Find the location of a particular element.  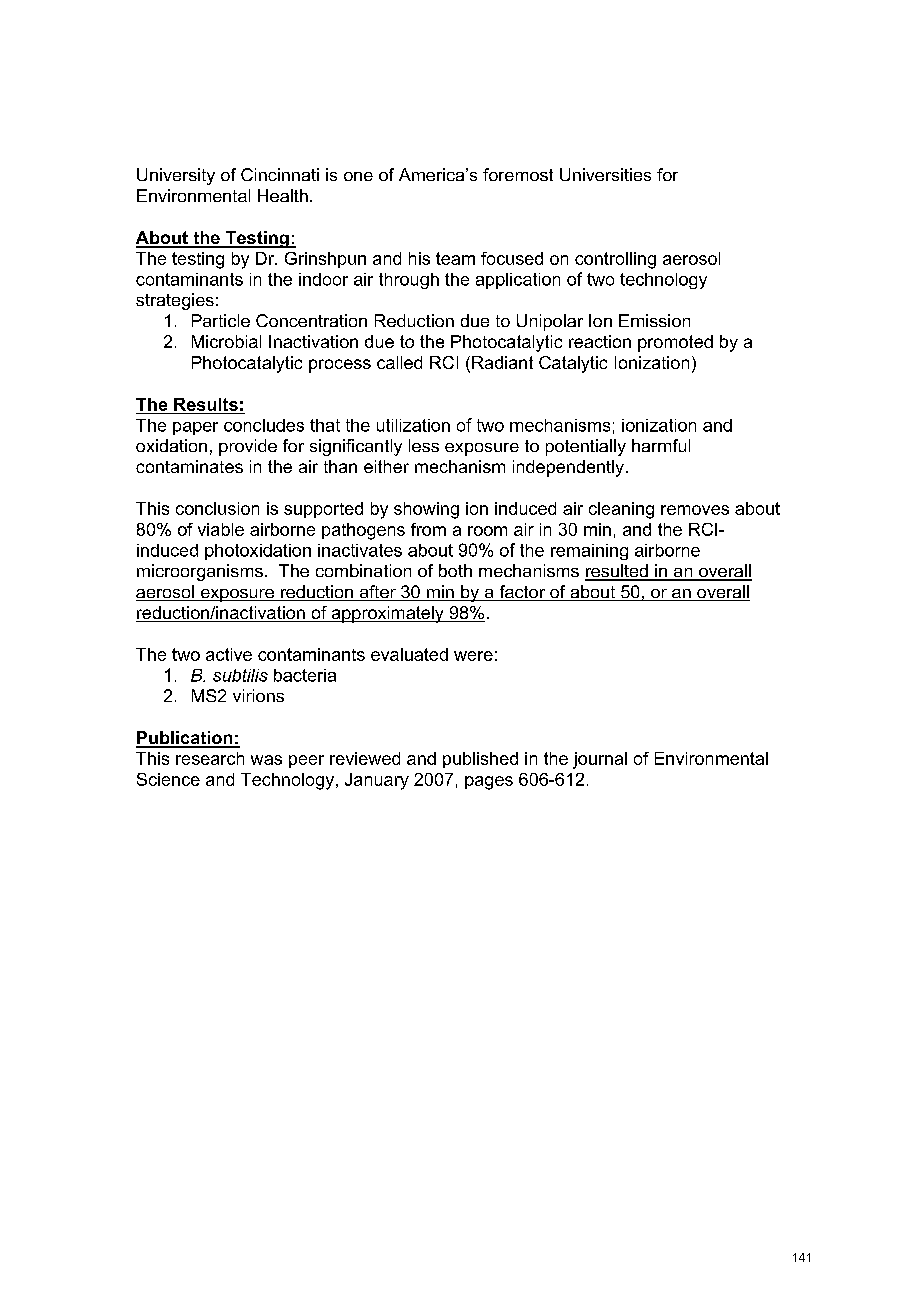

research is located at coordinates (210, 758).
